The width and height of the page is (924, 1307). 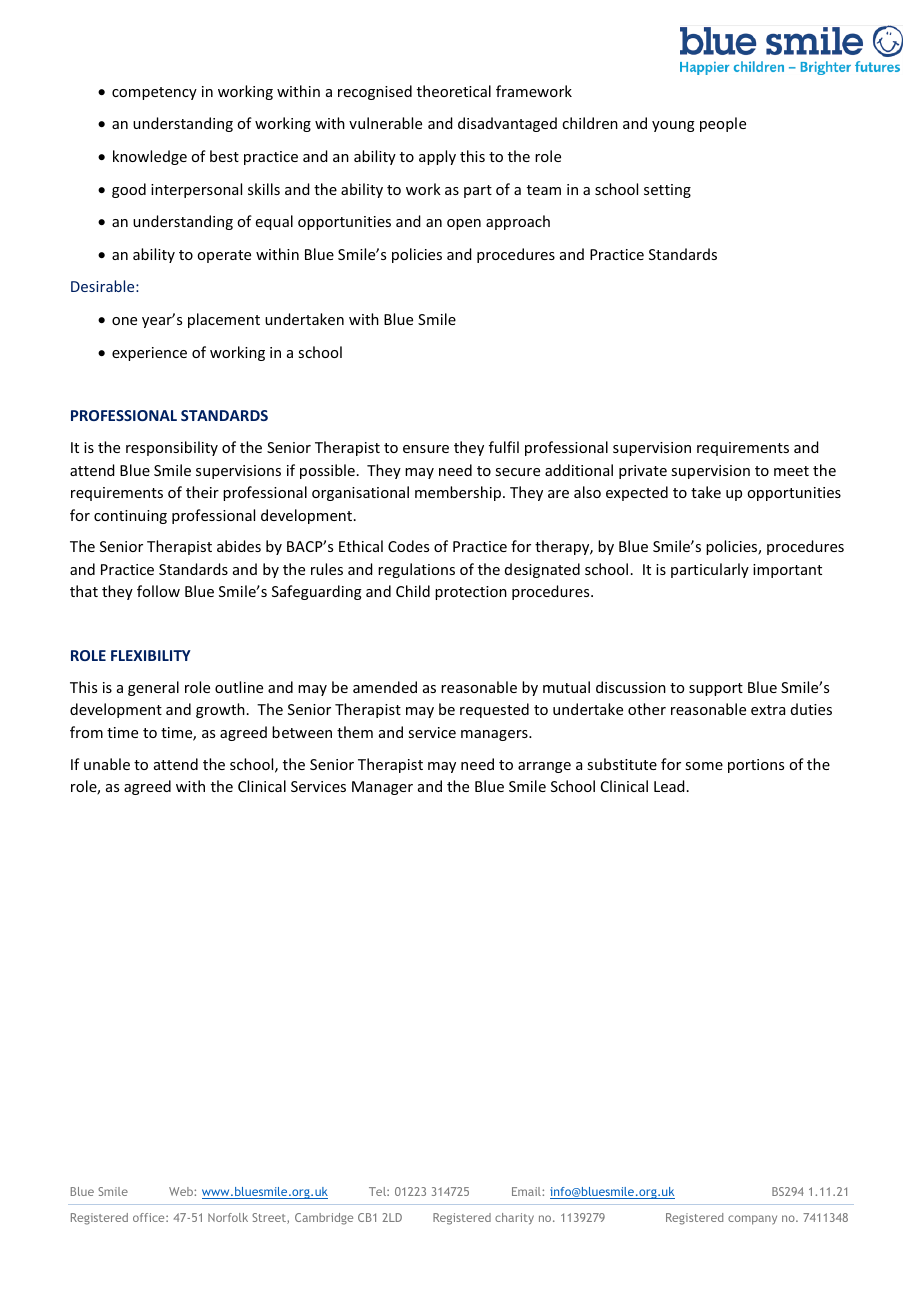 What do you see at coordinates (723, 124) in the page?
I see `people` at bounding box center [723, 124].
